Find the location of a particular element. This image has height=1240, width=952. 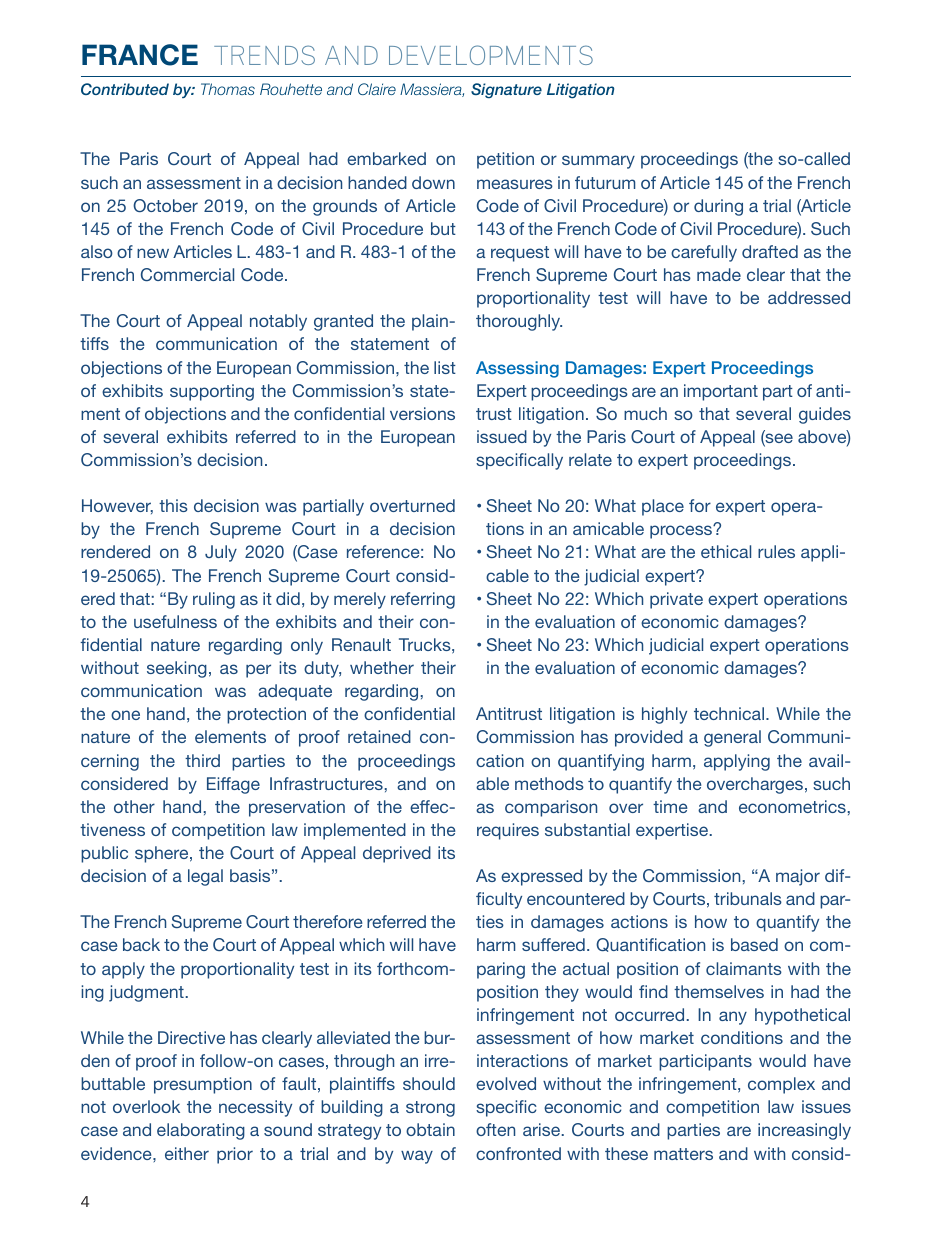

elaborating is located at coordinates (201, 1131).
